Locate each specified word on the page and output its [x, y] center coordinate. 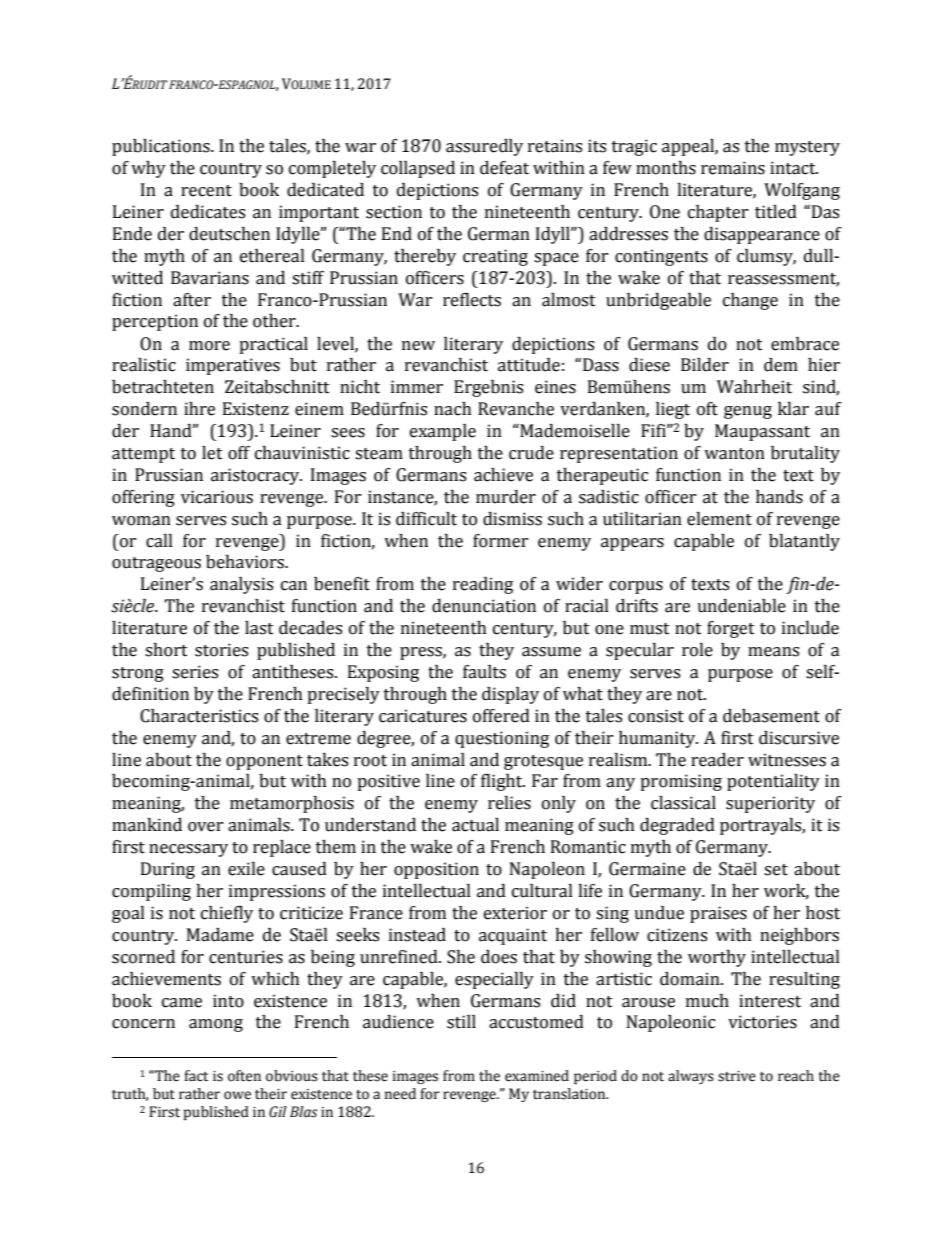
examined [537, 1076]
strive [737, 1076]
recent [206, 191]
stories [221, 650]
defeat [504, 168]
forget [731, 629]
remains [733, 168]
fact [196, 1076]
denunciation [484, 606]
